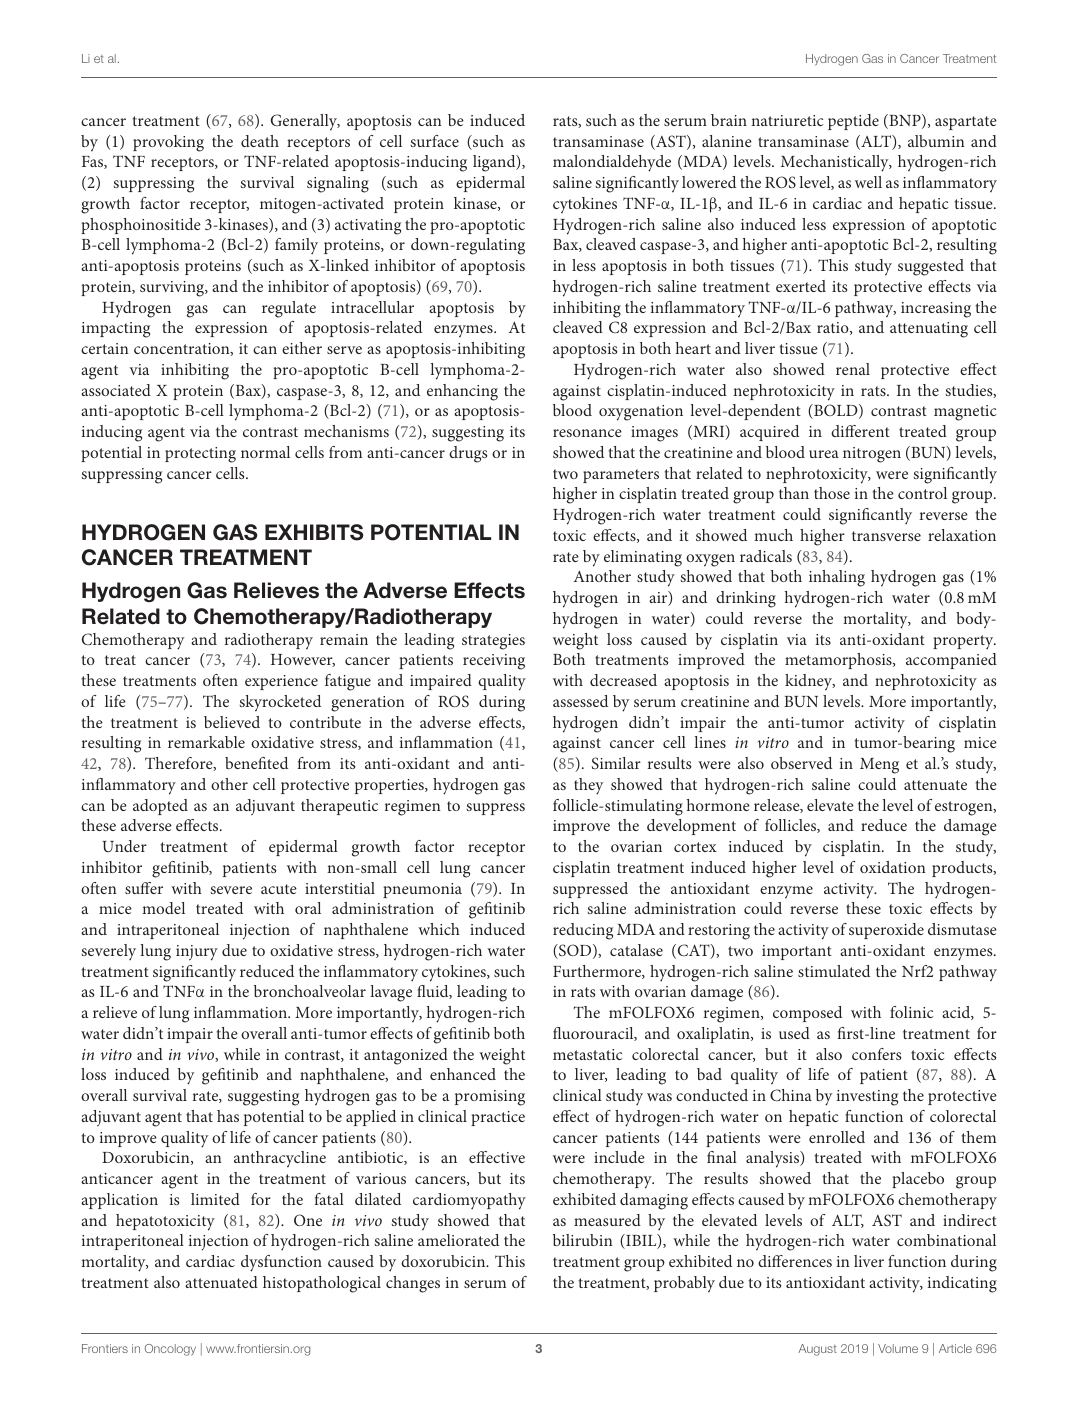 The image size is (1078, 1412). Describe the element at coordinates (868, 182) in the document. I see `well` at that location.
